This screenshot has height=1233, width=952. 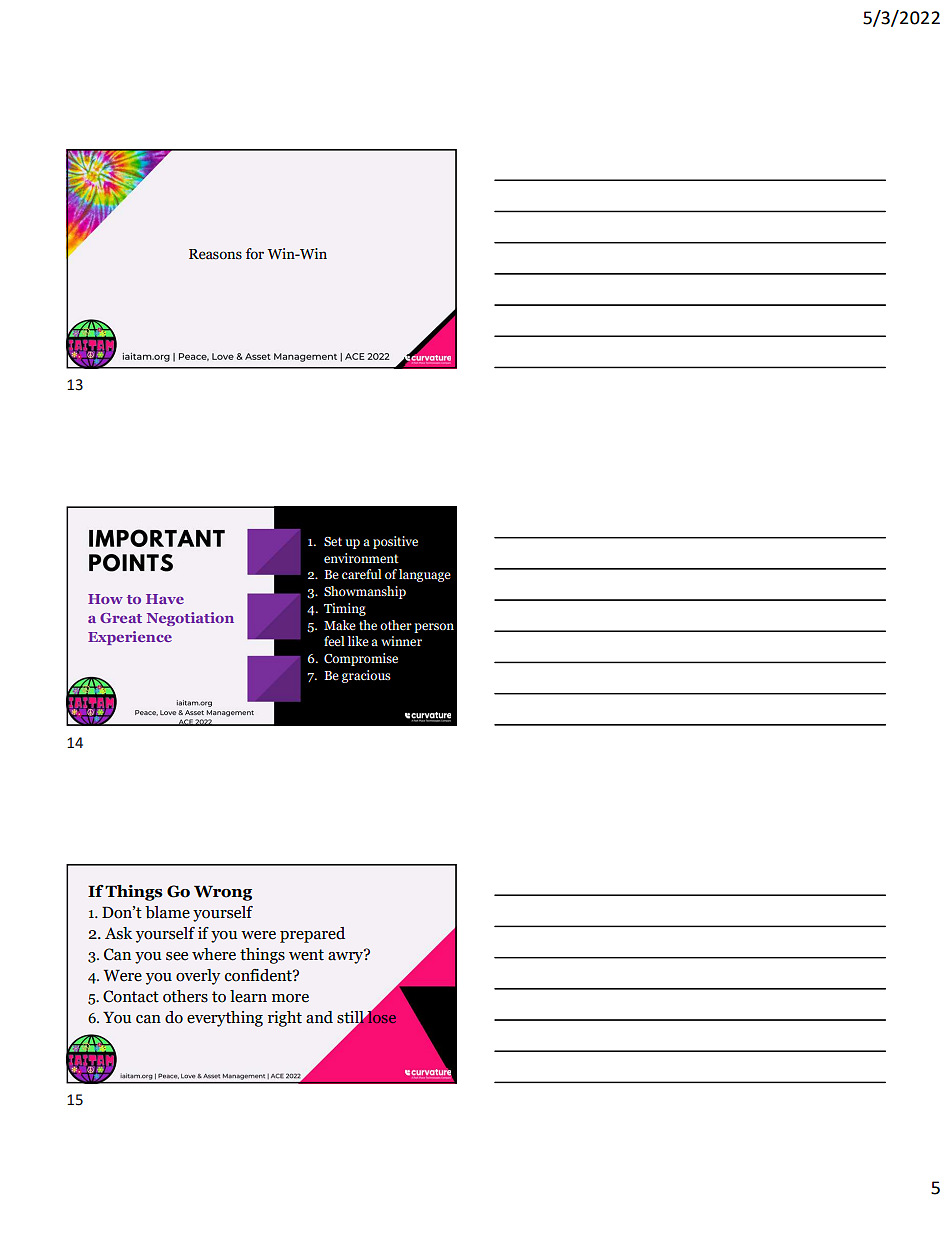 I want to click on environment, so click(x=361, y=558).
